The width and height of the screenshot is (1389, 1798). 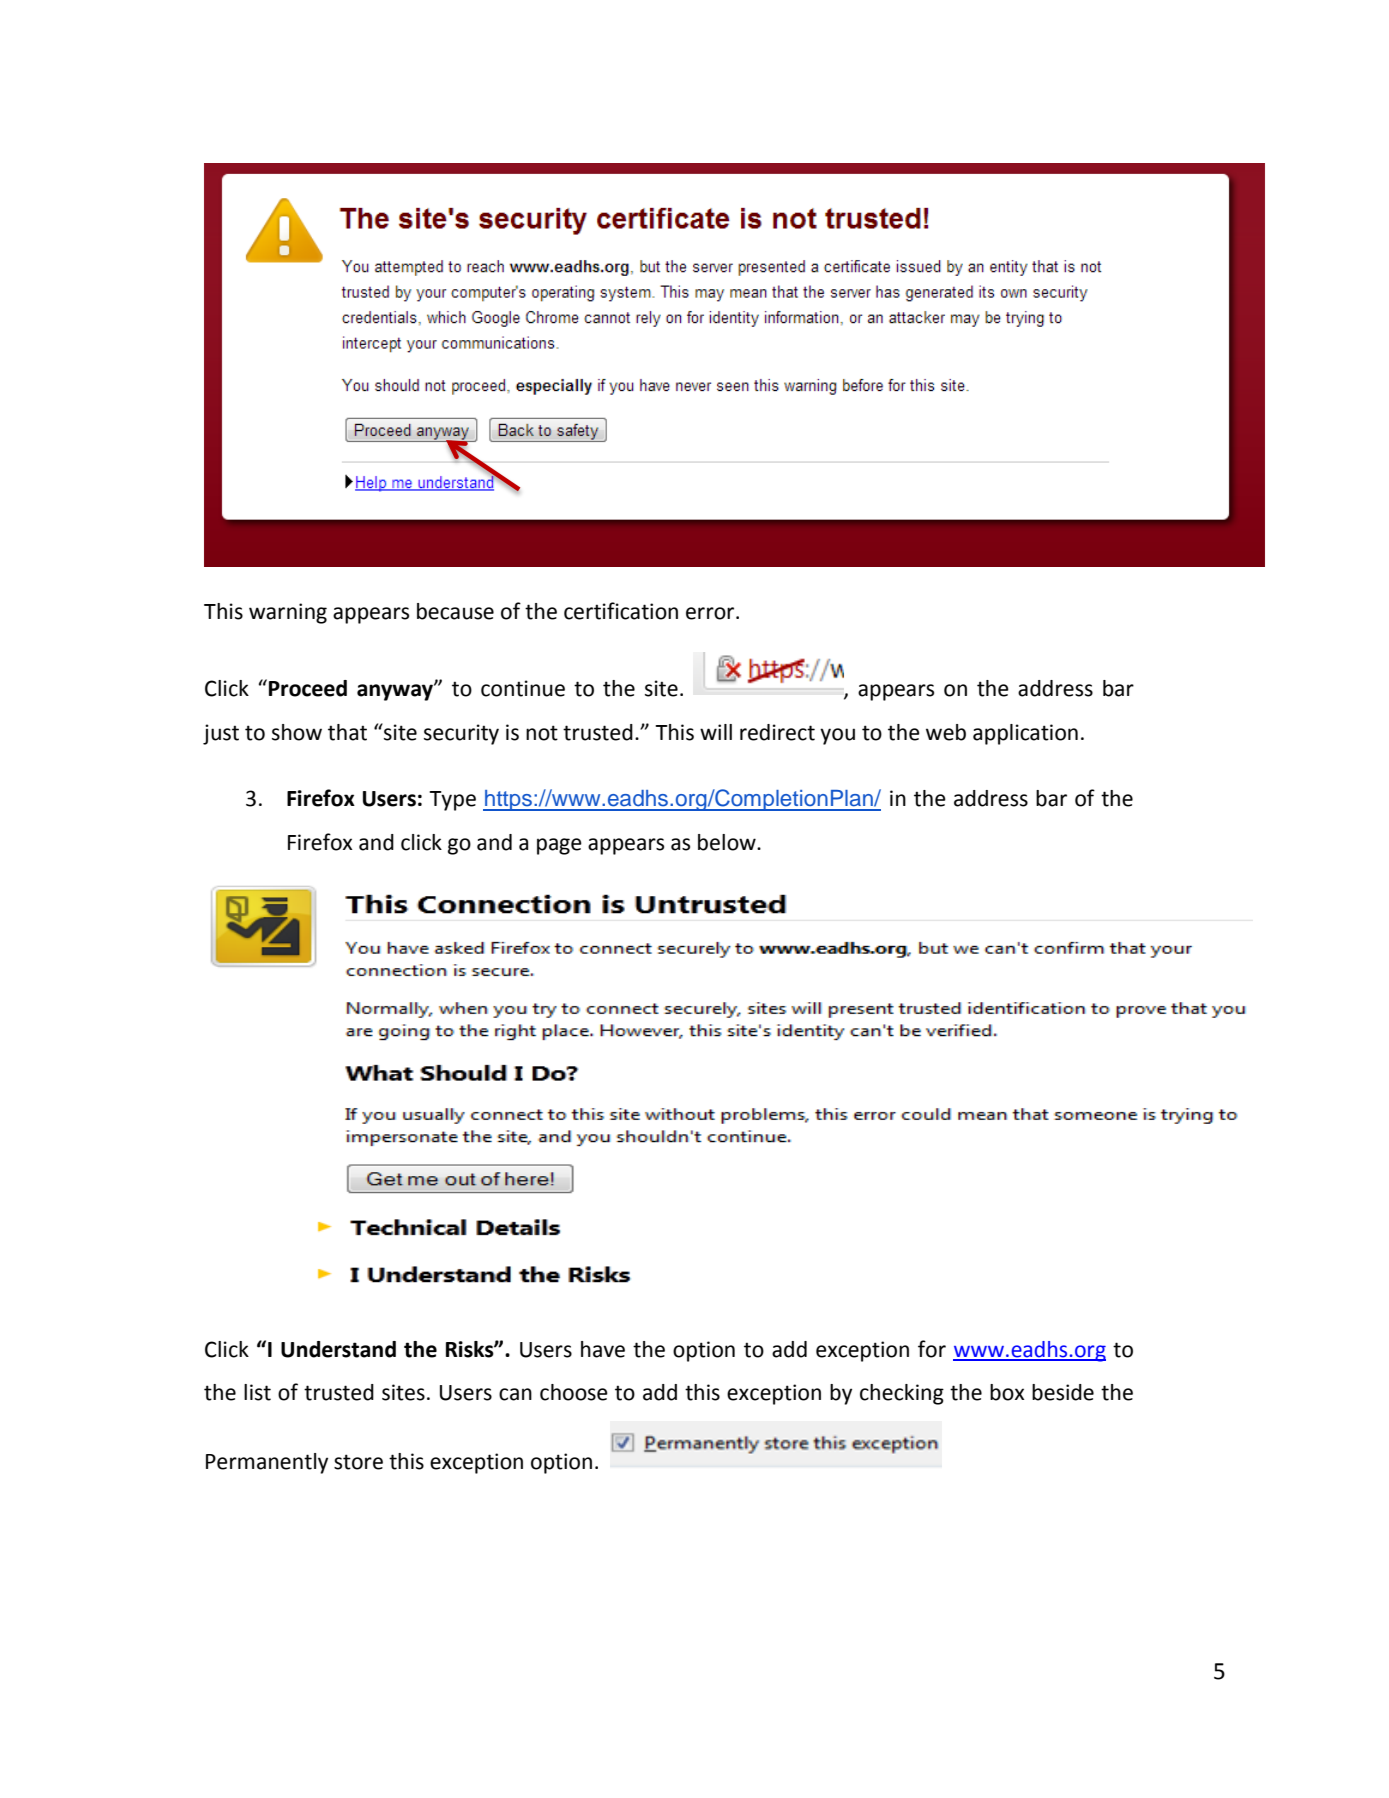 I want to click on web, so click(x=946, y=732).
